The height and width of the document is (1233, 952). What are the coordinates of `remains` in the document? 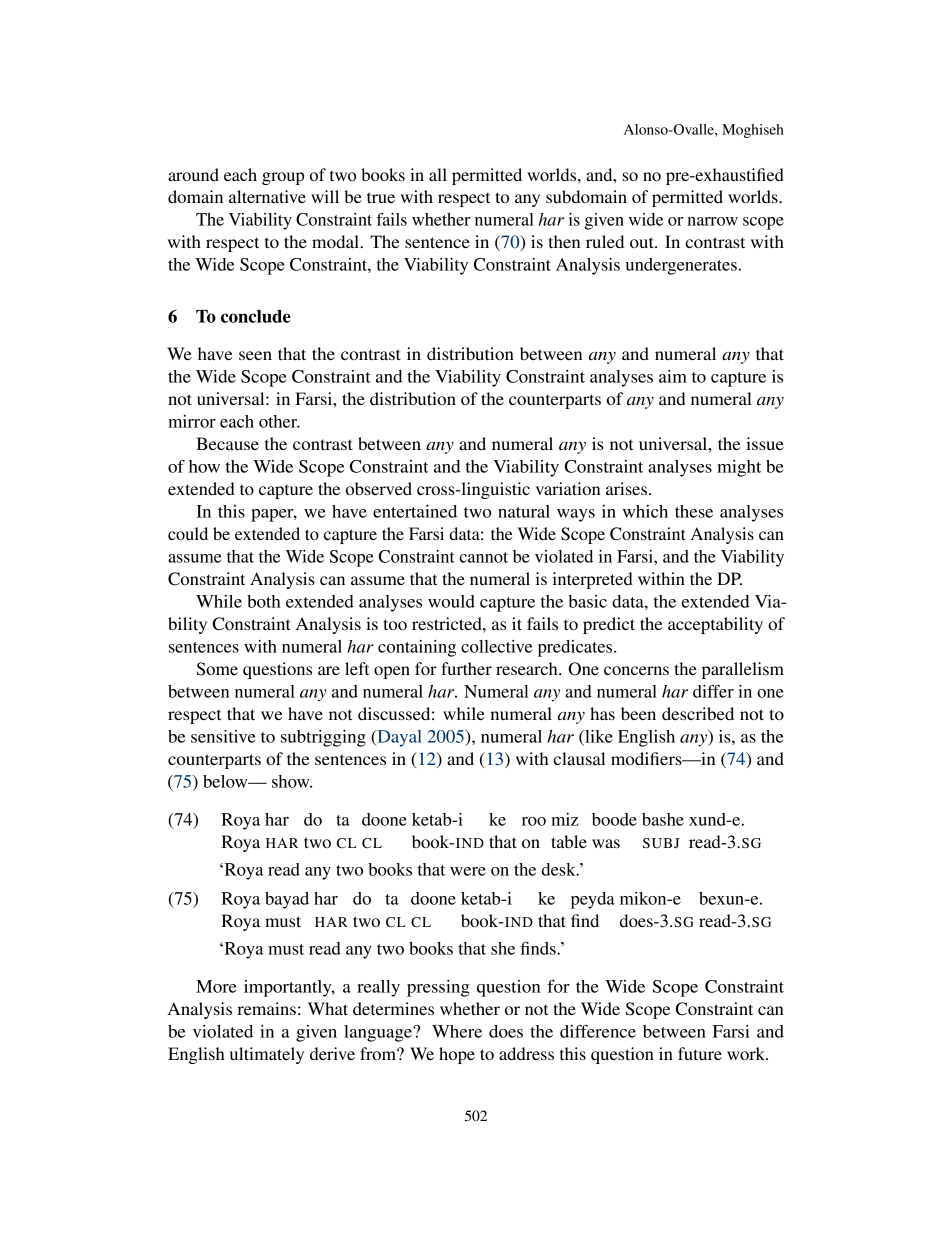 It's located at (266, 1008).
